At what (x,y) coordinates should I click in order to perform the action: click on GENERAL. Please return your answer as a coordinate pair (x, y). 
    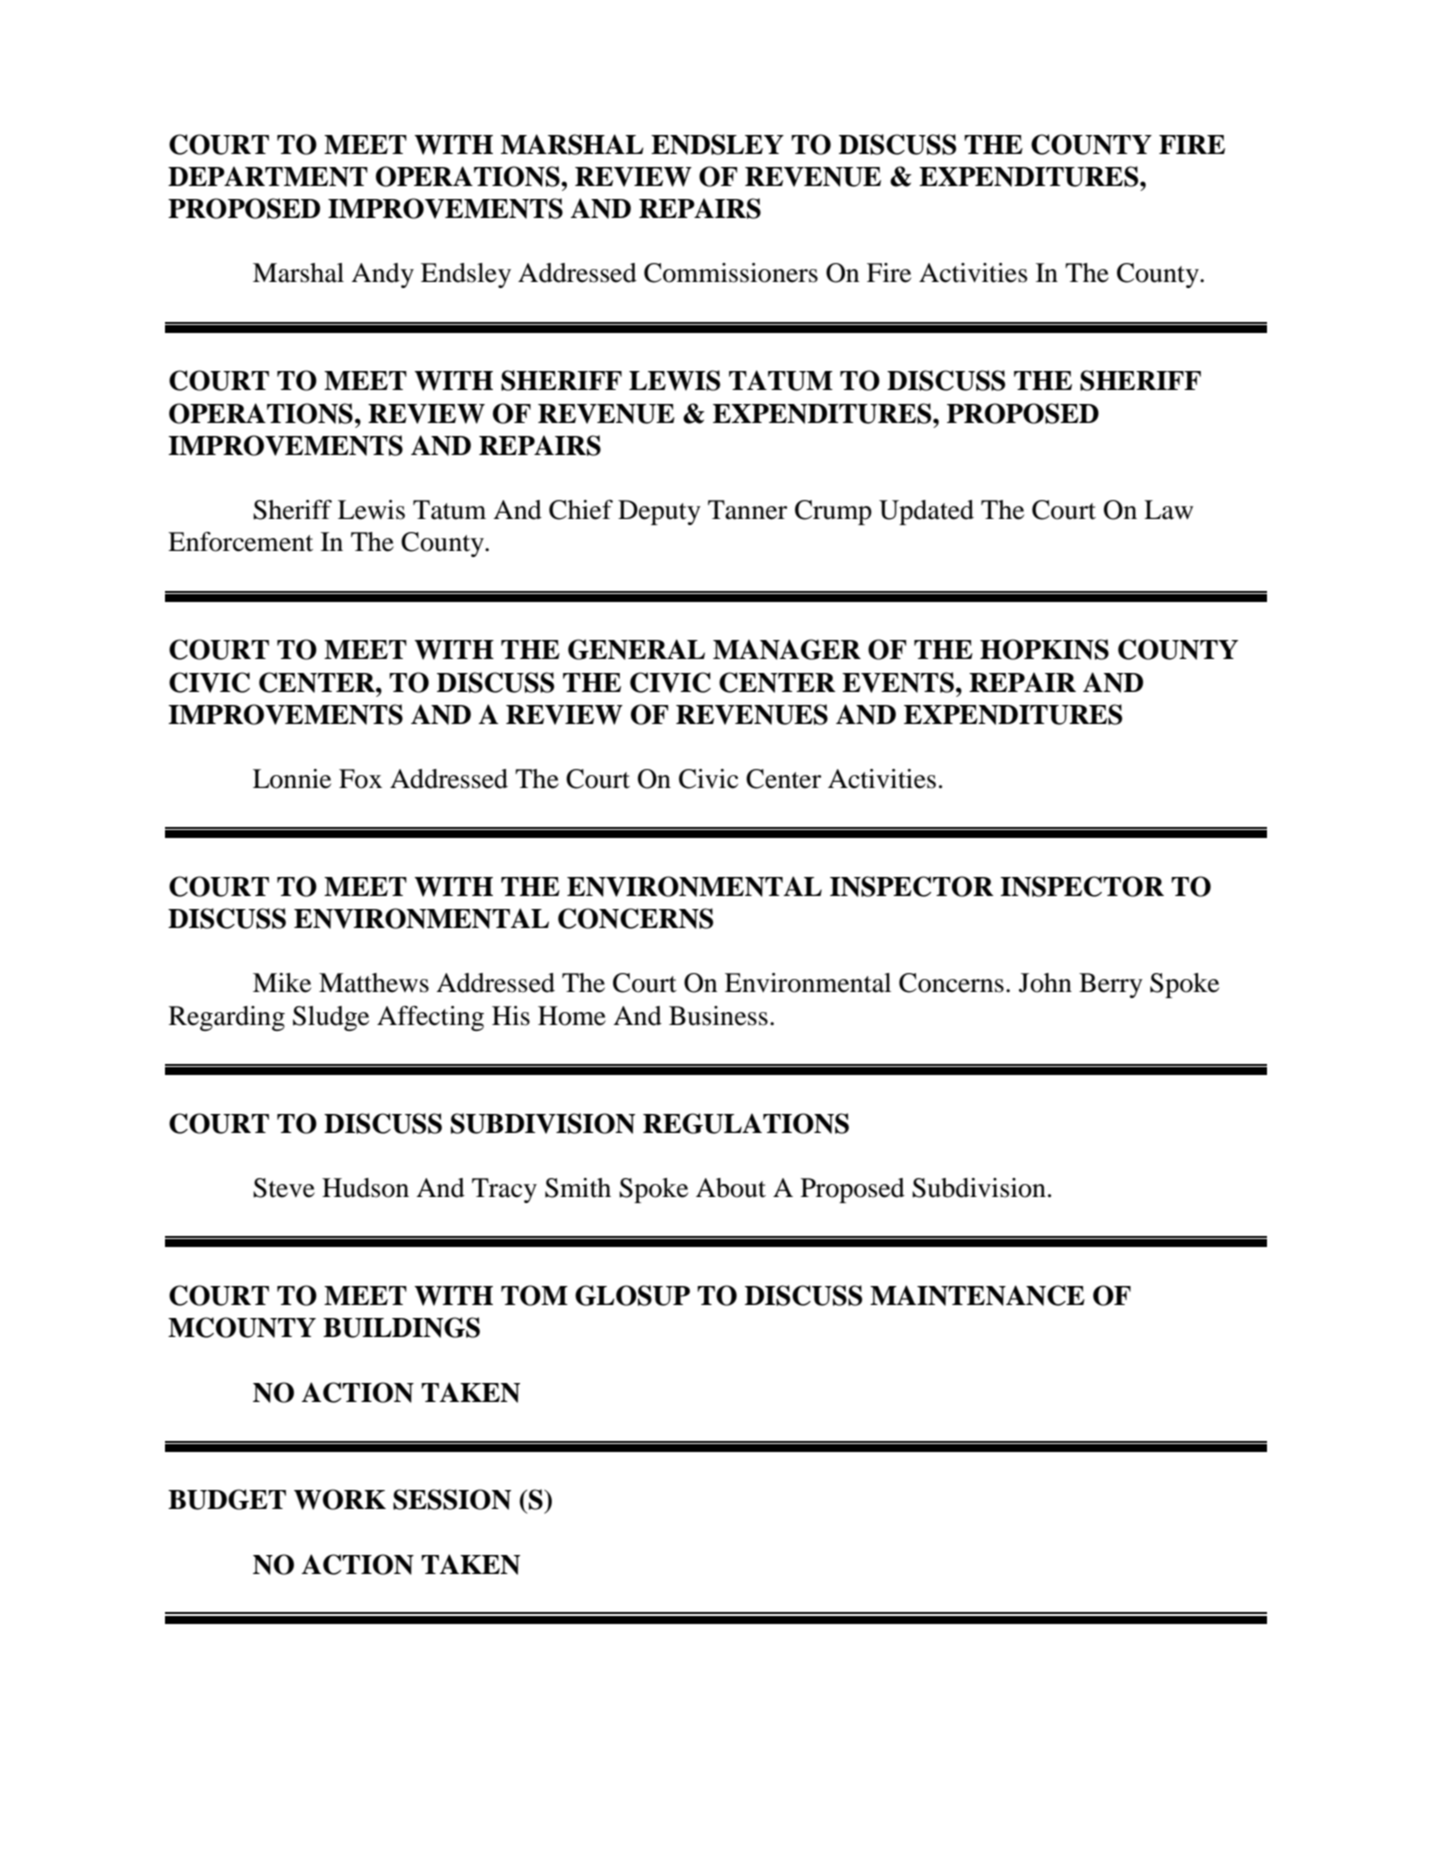
    Looking at the image, I should click on (636, 649).
